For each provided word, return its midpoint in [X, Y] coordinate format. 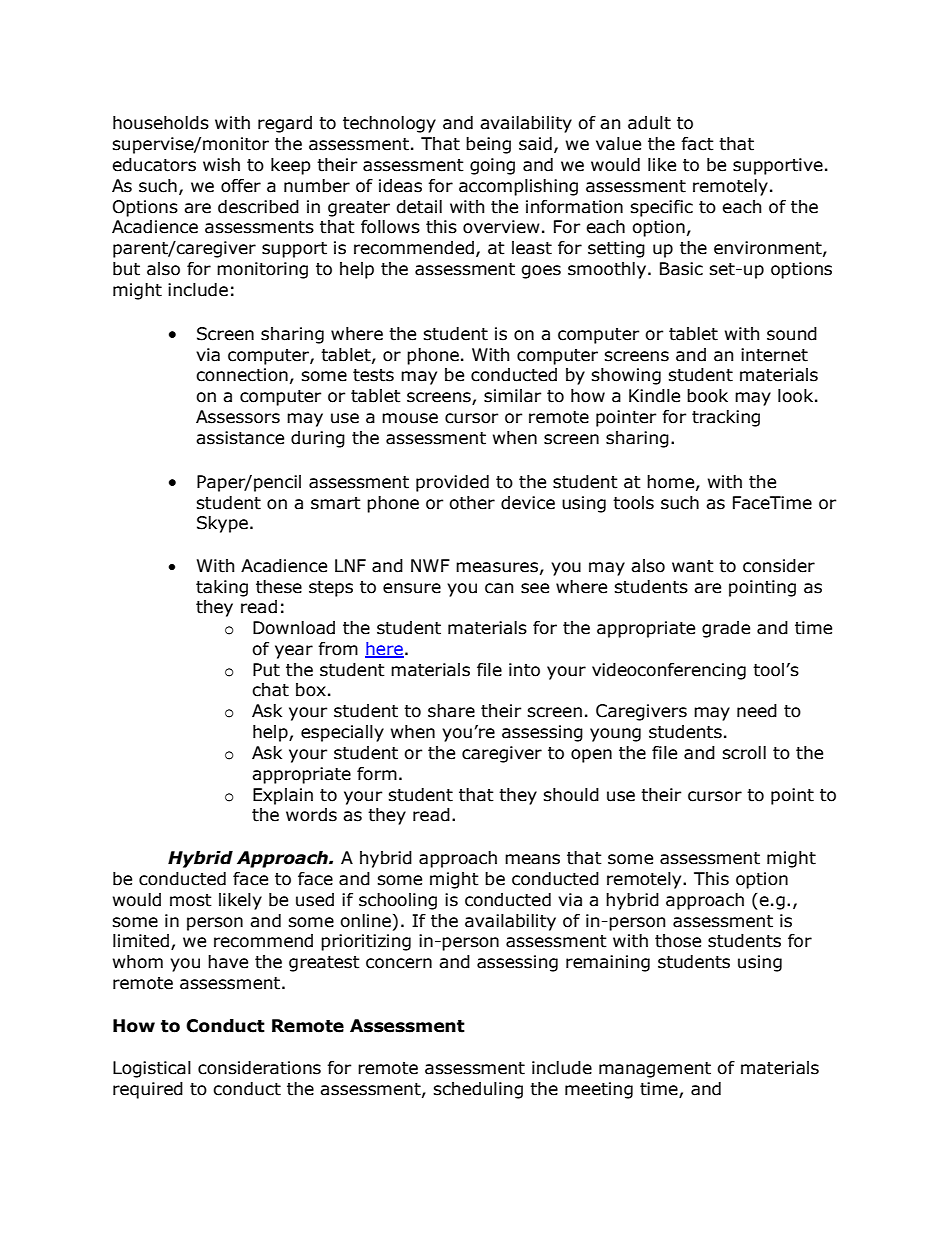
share [451, 711]
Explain [283, 796]
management [655, 1070]
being [488, 145]
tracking [726, 418]
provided [452, 483]
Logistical [152, 1069]
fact [697, 144]
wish [221, 165]
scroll [744, 753]
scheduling [478, 1090]
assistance [240, 438]
